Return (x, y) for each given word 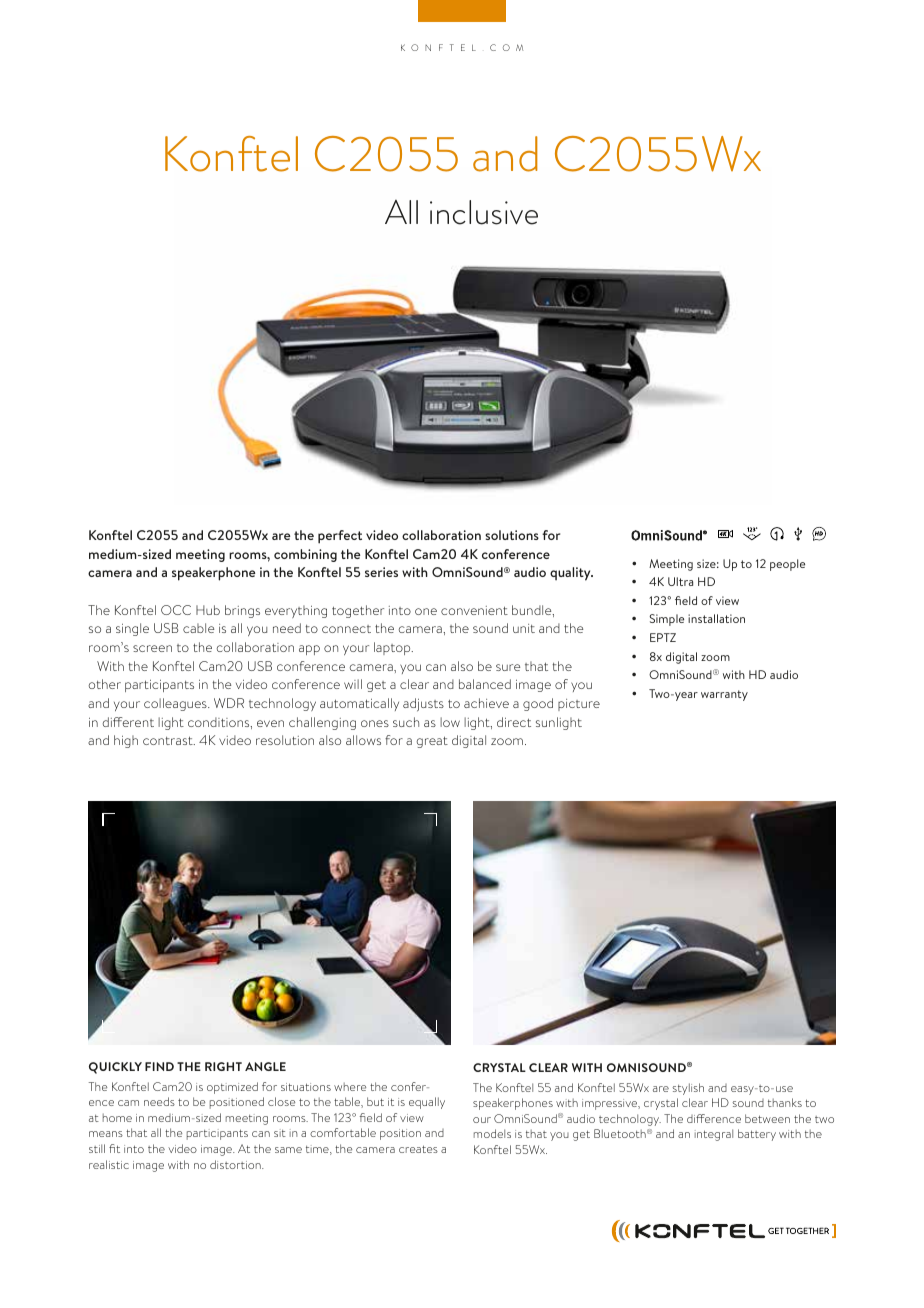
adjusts (423, 705)
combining (305, 555)
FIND (159, 1066)
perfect (340, 537)
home (117, 1118)
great (432, 742)
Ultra (680, 581)
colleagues (176, 704)
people (787, 565)
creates (418, 1149)
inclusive (484, 212)
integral (714, 1135)
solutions (512, 535)
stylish (688, 1089)
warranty (724, 695)
